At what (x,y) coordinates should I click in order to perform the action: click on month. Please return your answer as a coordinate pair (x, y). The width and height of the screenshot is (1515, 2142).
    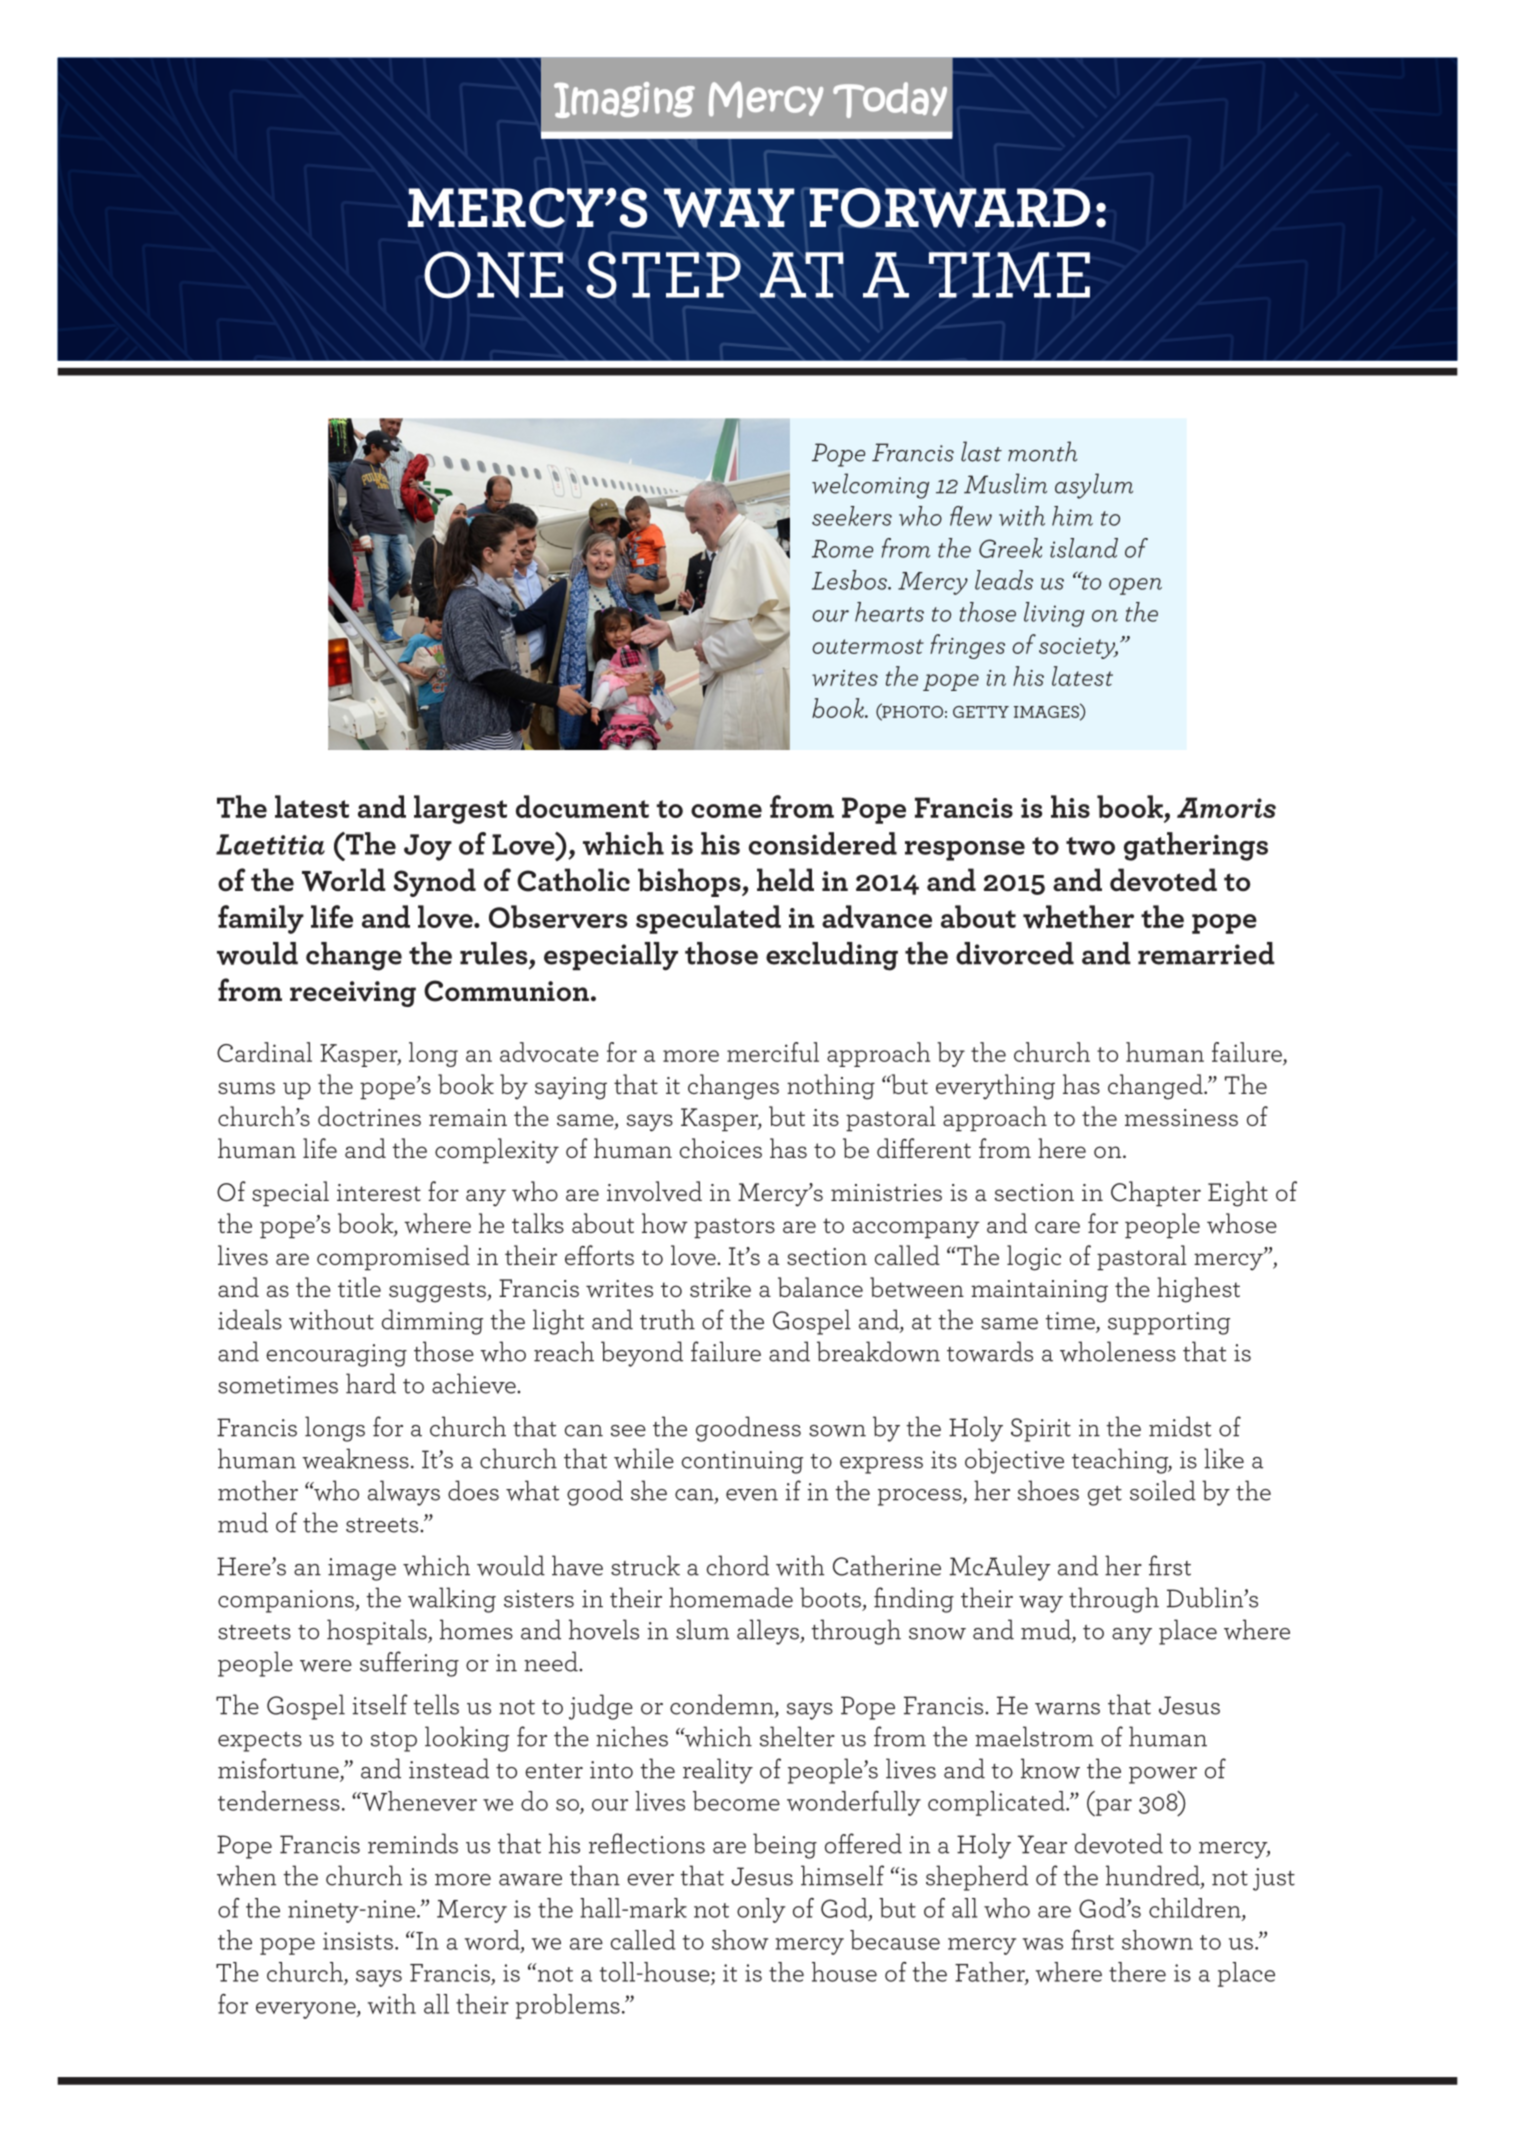
    Looking at the image, I should click on (1042, 451).
